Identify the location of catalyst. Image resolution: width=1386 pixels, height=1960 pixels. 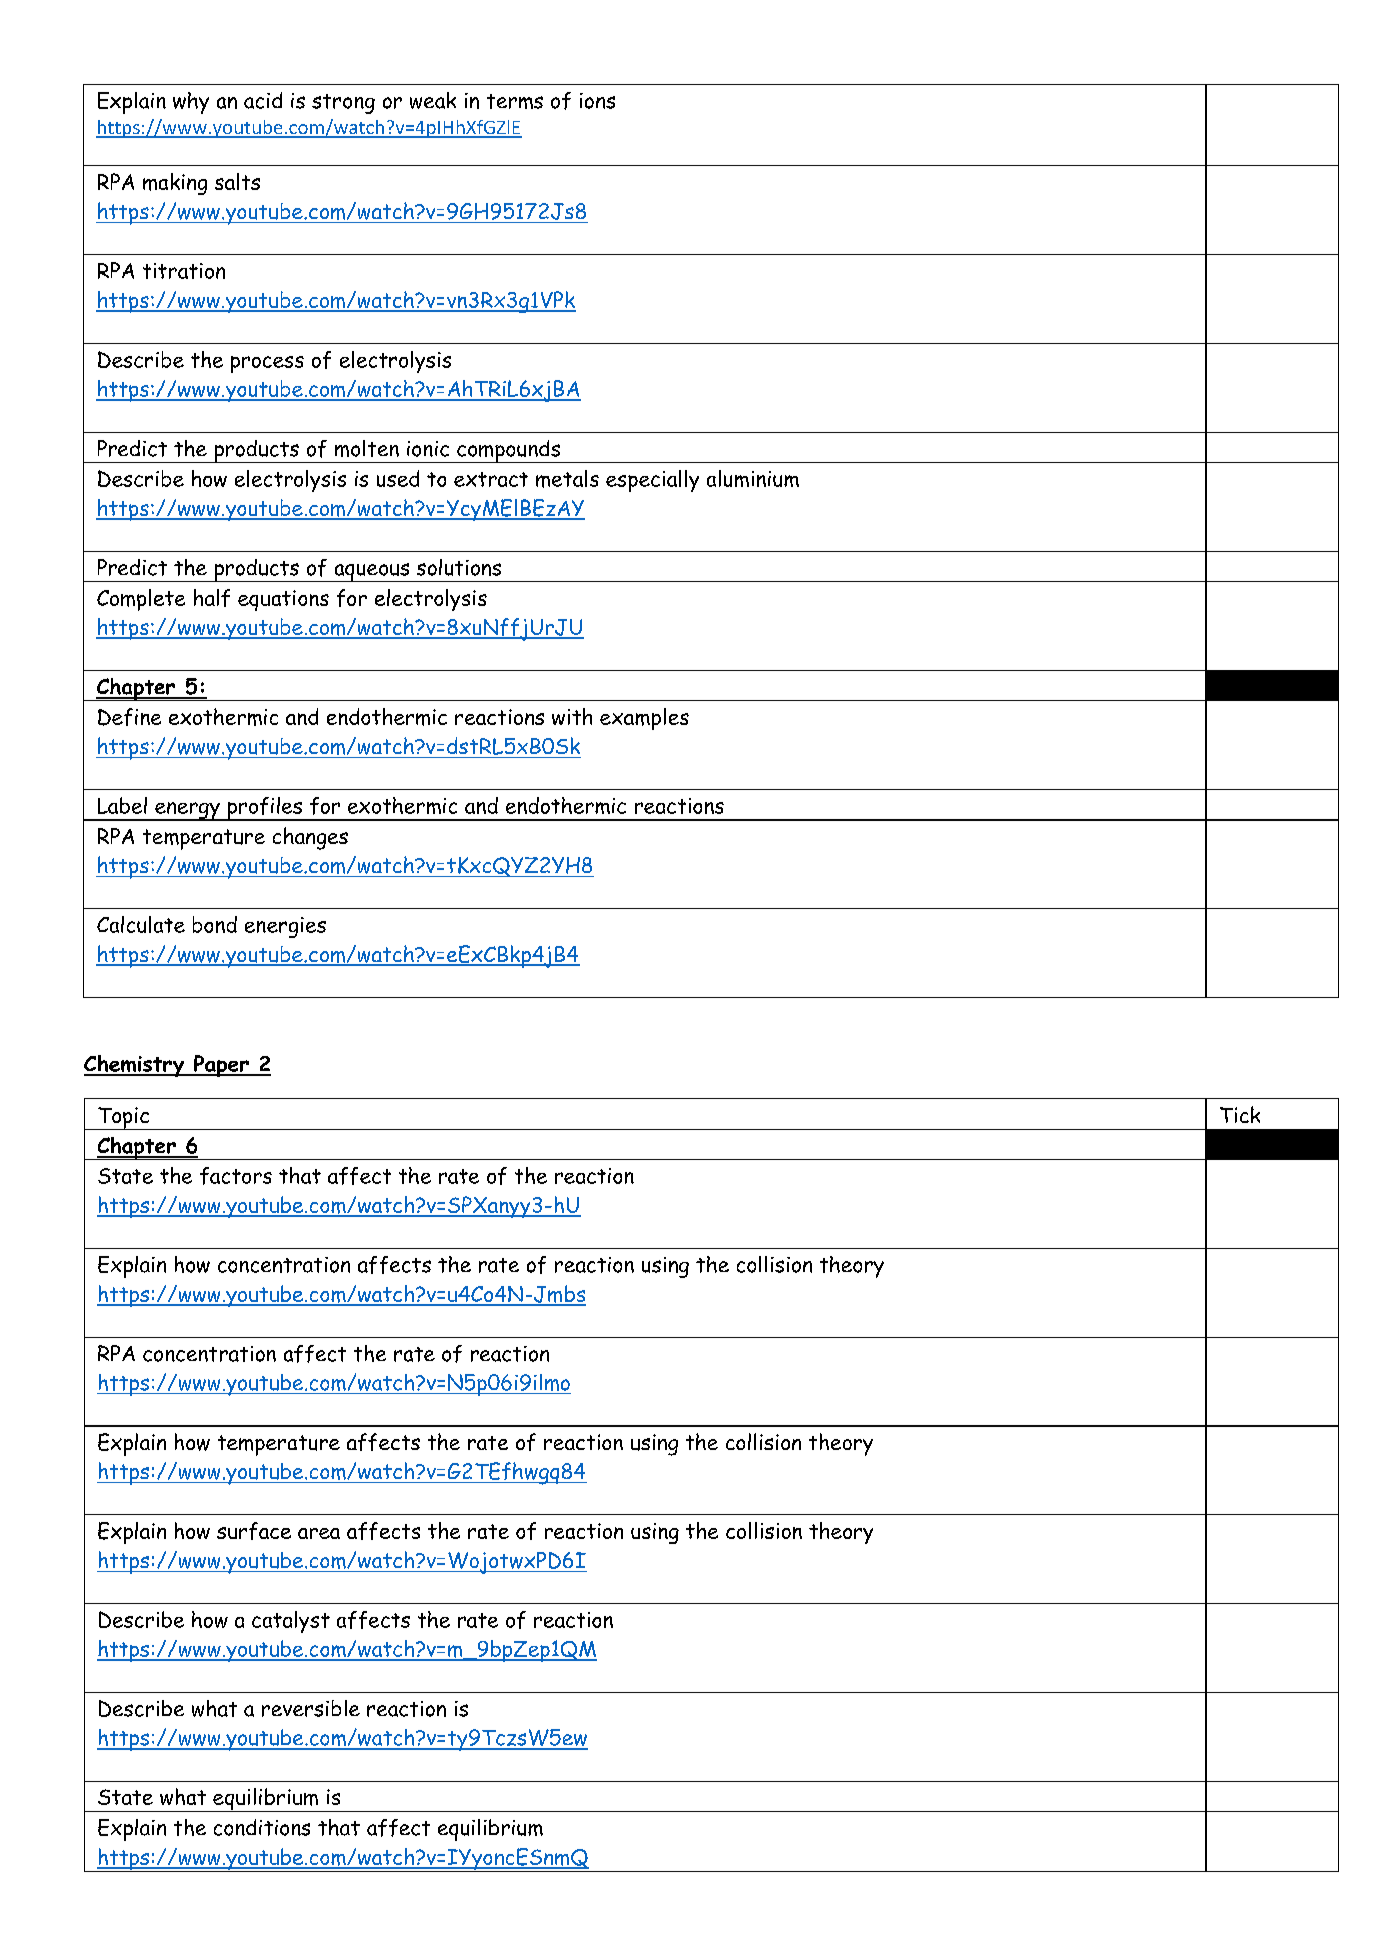
(291, 1622).
